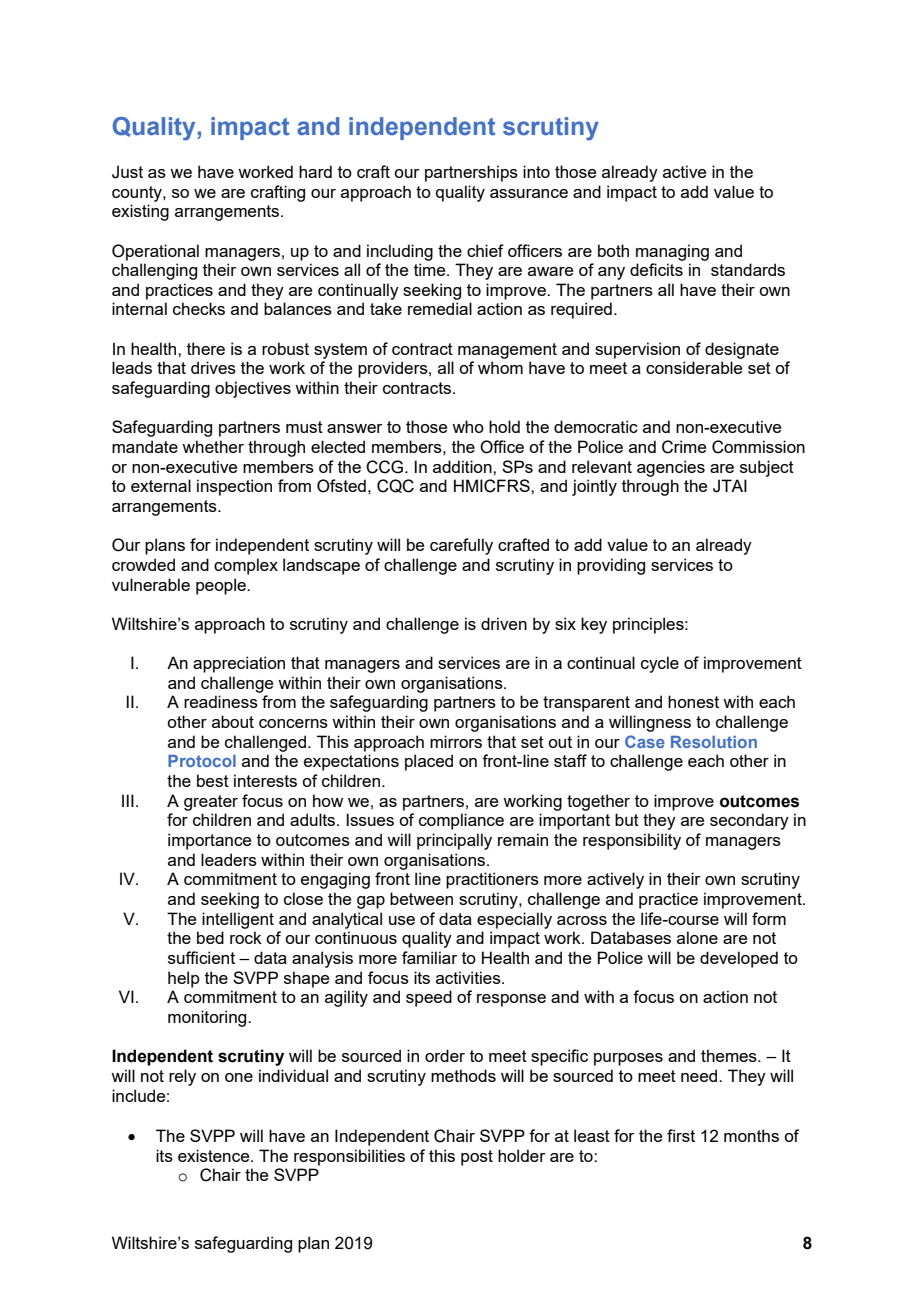  Describe the element at coordinates (202, 761) in the screenshot. I see `Protocol` at that location.
